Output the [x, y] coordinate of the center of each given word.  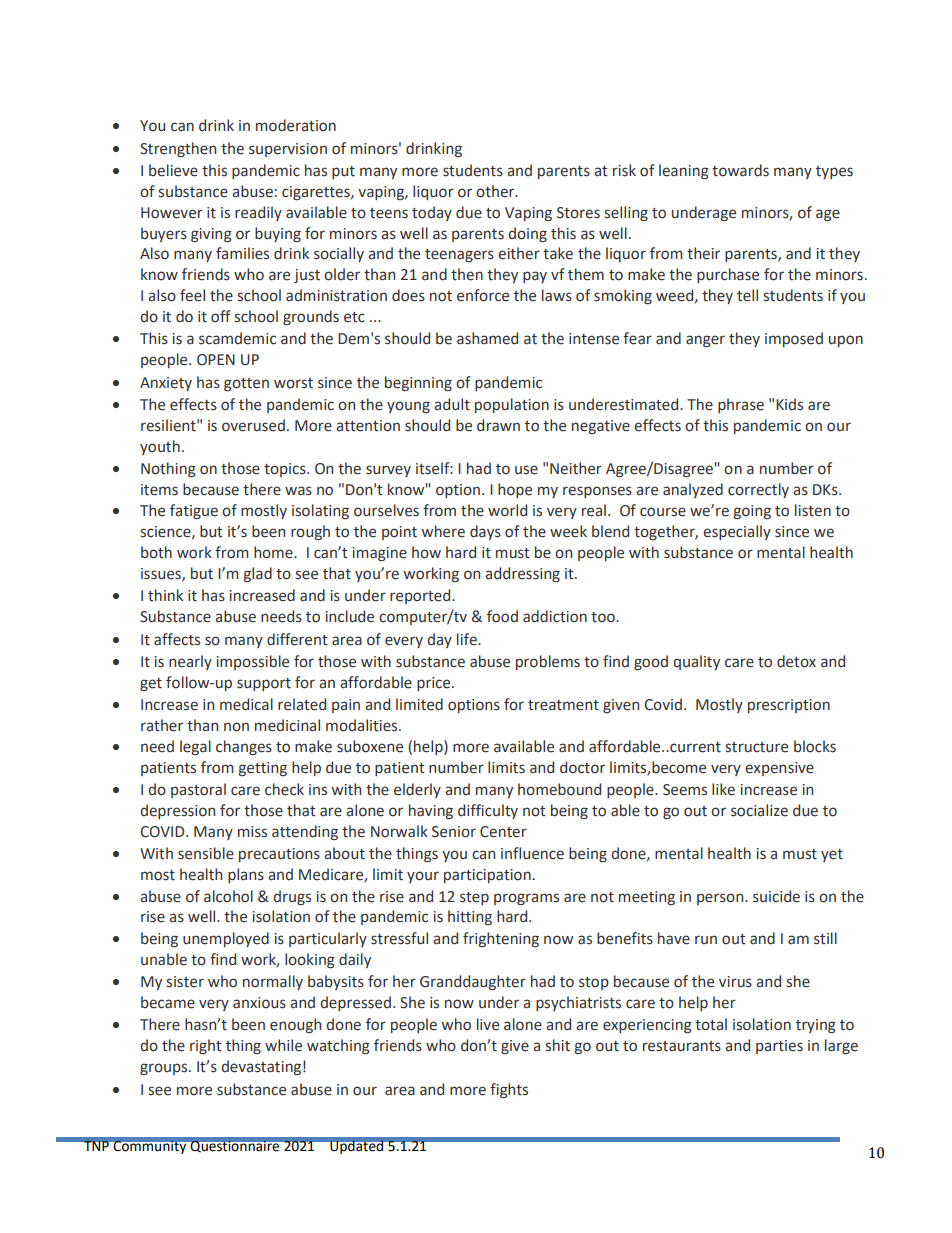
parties [779, 1047]
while [283, 1045]
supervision [288, 150]
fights [509, 1090]
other [496, 191]
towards [740, 170]
